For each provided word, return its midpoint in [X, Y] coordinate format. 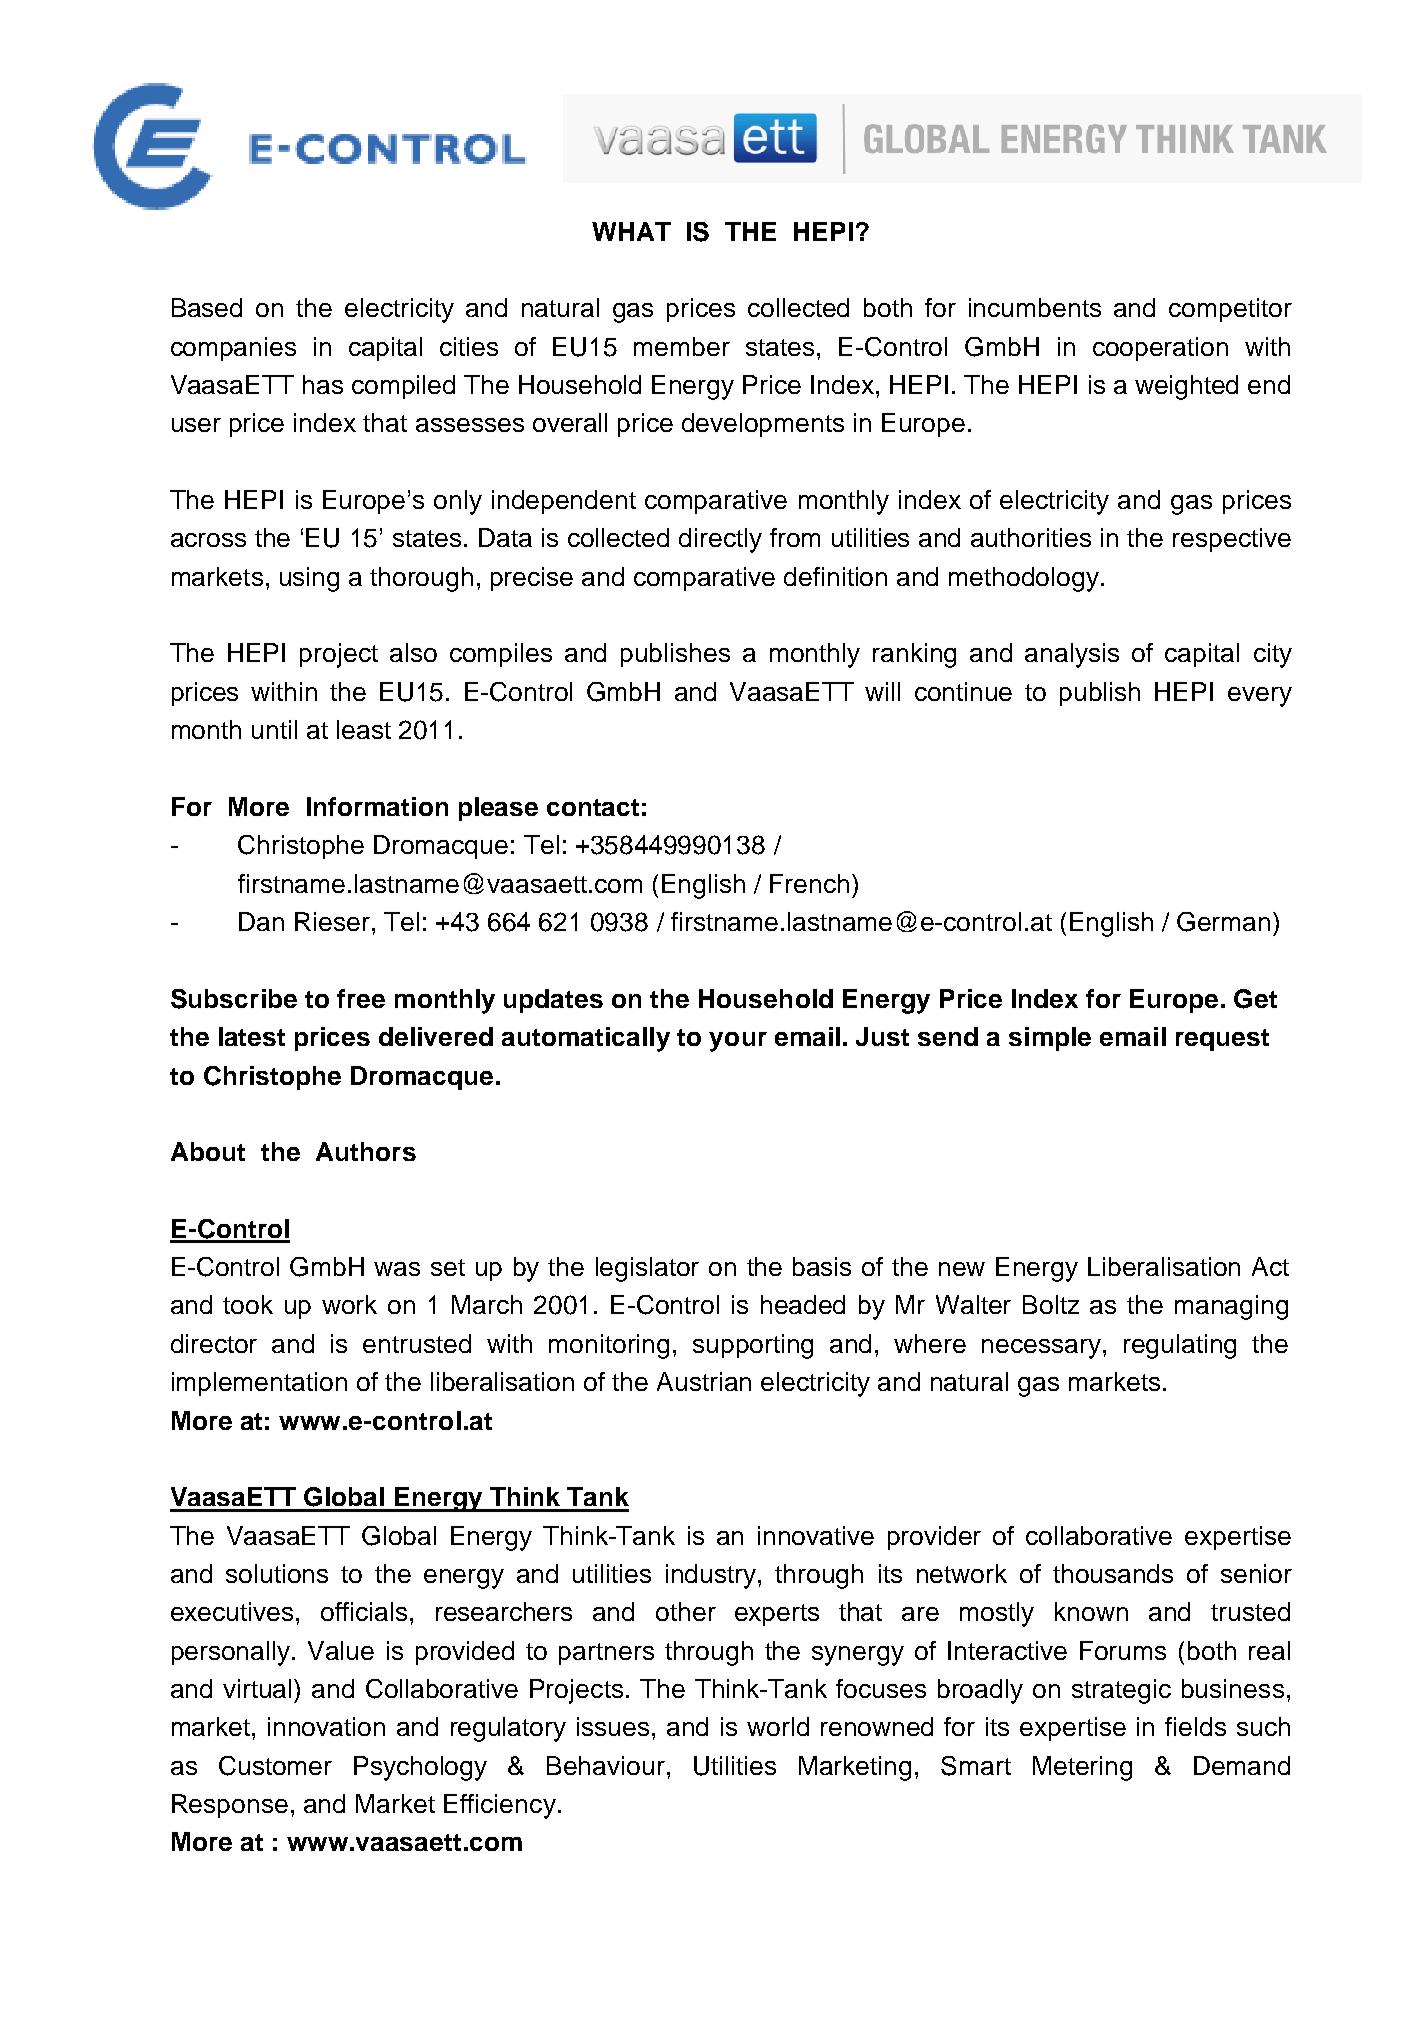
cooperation [1160, 349]
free [361, 998]
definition [835, 576]
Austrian [704, 1381]
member [682, 346]
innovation [326, 1726]
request [1222, 1040]
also [413, 652]
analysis [1072, 655]
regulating [1180, 1346]
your [738, 1042]
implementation [259, 1384]
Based [207, 307]
